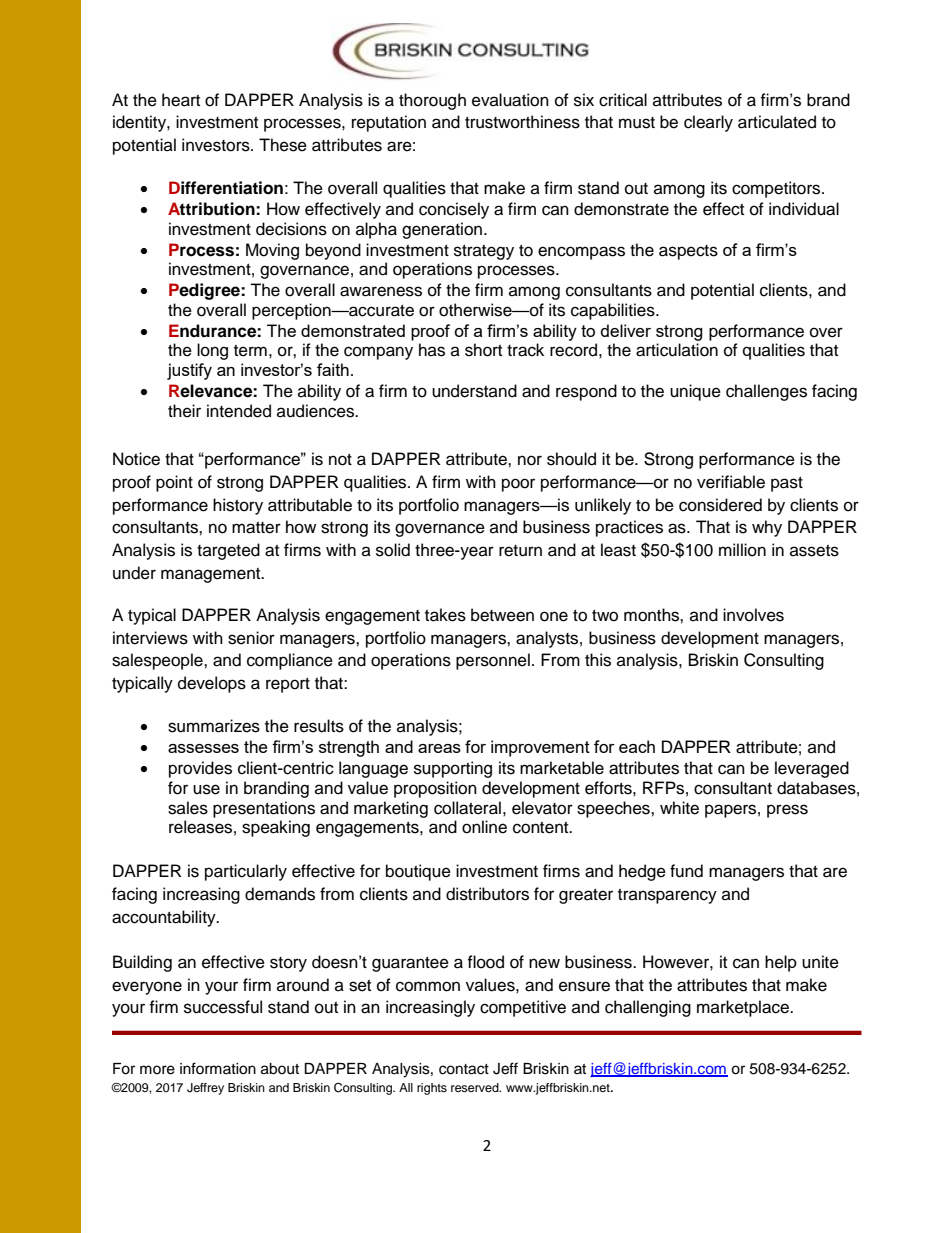 This screenshot has width=952, height=1233. Describe the element at coordinates (181, 100) in the screenshot. I see `heart` at that location.
